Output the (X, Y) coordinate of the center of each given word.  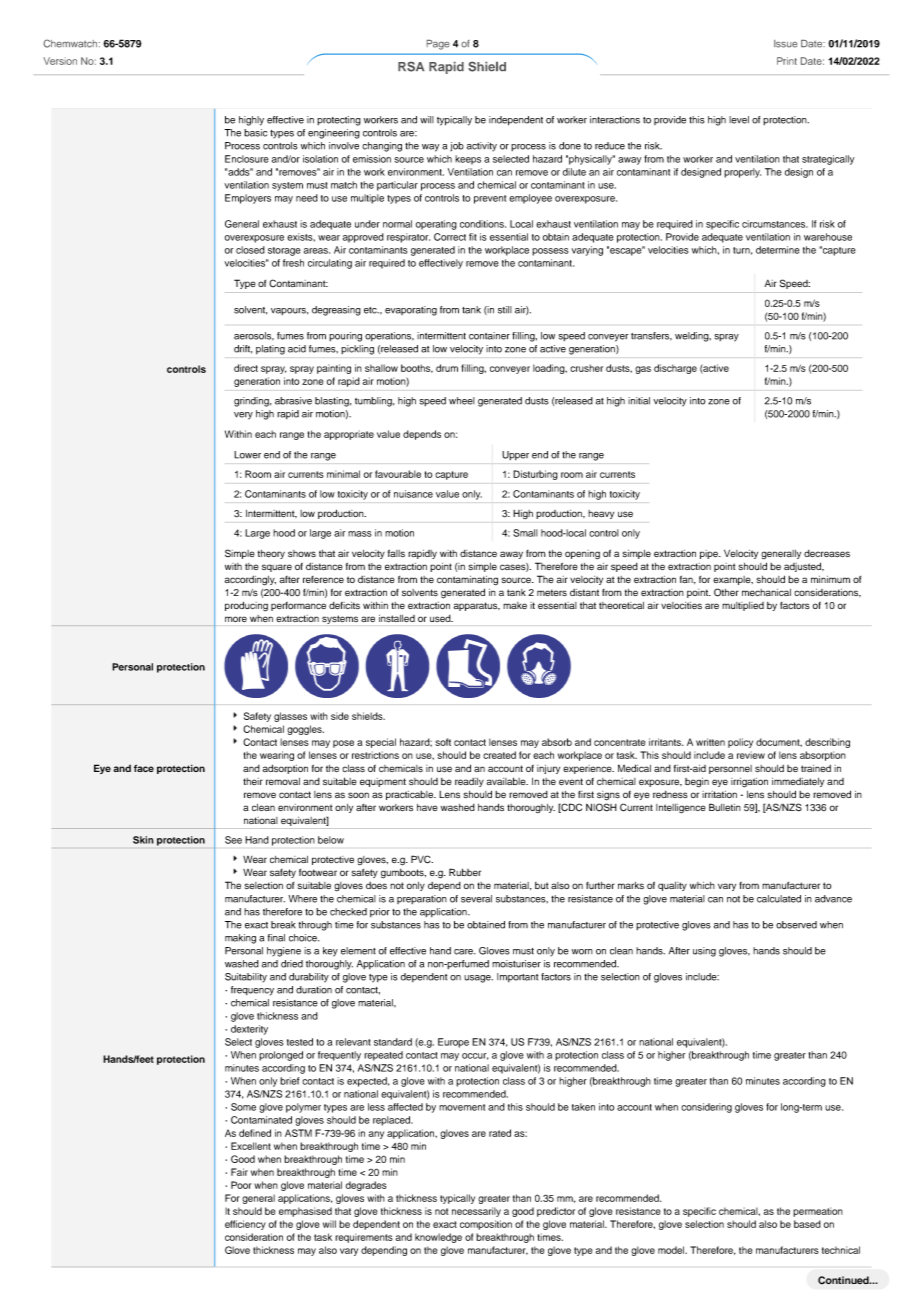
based (807, 1224)
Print (787, 61)
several (476, 899)
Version (60, 61)
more (236, 619)
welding (693, 337)
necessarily (476, 1212)
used (441, 618)
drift (243, 349)
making (240, 939)
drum (447, 368)
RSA (411, 67)
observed (796, 925)
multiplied (743, 606)
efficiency (245, 1225)
